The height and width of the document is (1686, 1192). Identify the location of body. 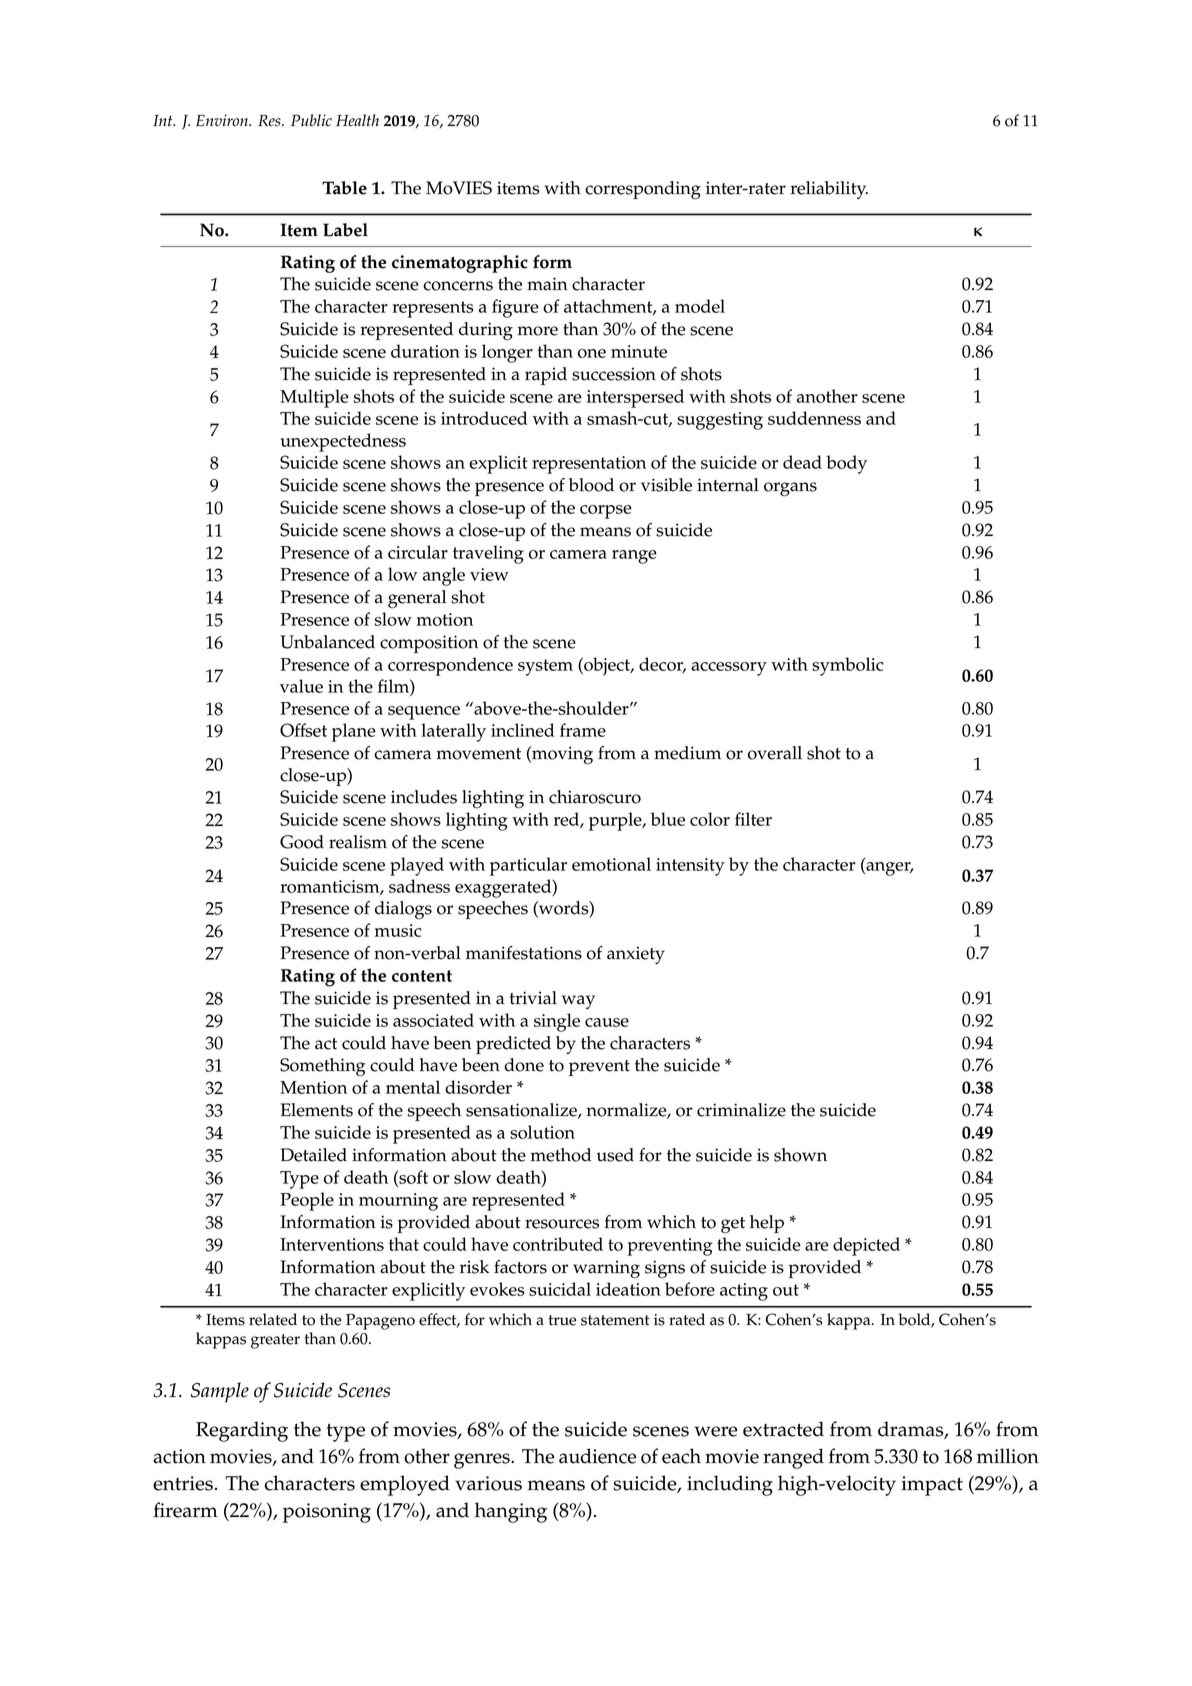
(846, 464).
